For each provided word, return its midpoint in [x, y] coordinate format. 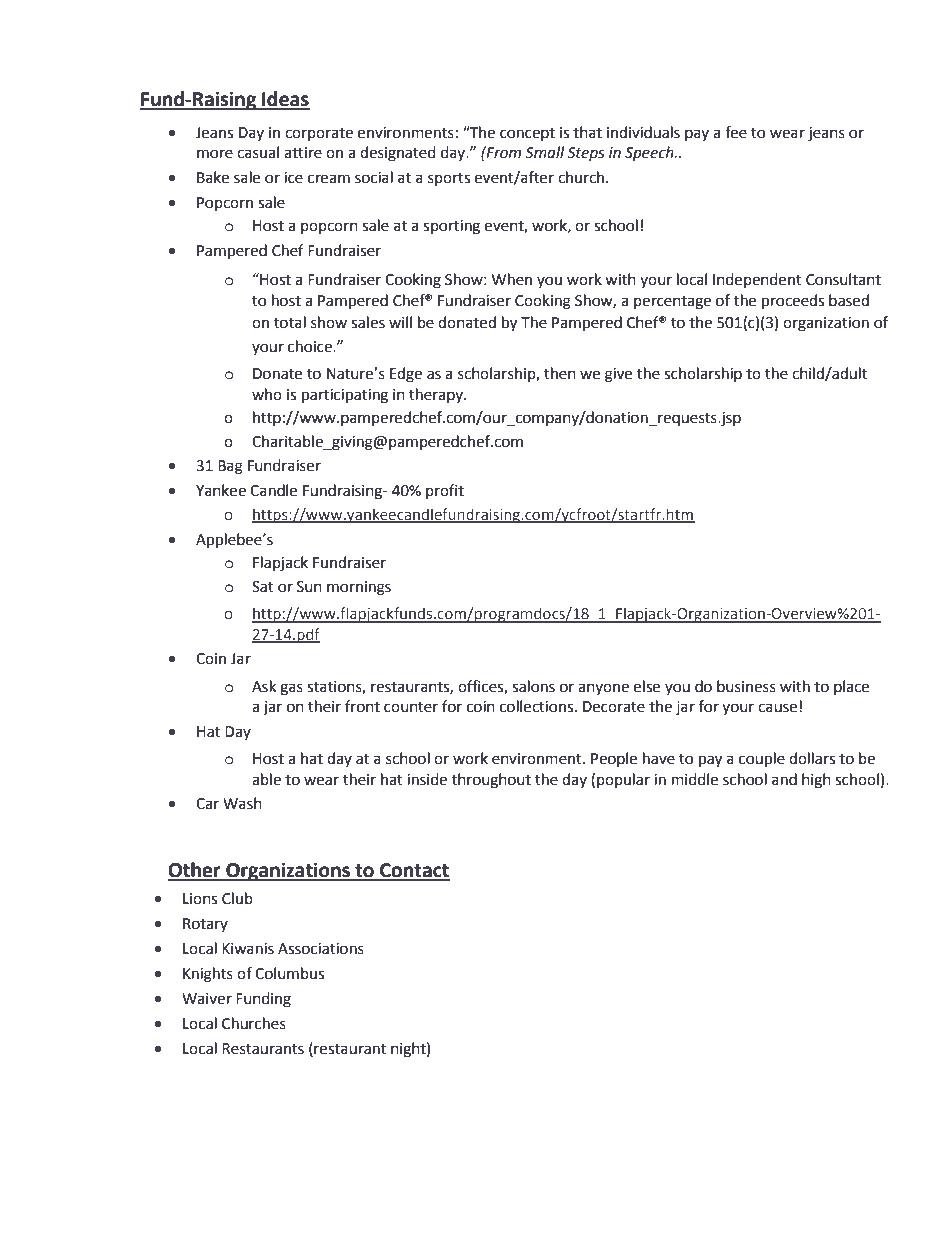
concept [527, 134]
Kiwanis [248, 949]
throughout [491, 781]
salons [533, 686]
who [267, 394]
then [560, 373]
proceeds [793, 302]
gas [291, 689]
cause [777, 708]
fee [736, 132]
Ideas [285, 100]
